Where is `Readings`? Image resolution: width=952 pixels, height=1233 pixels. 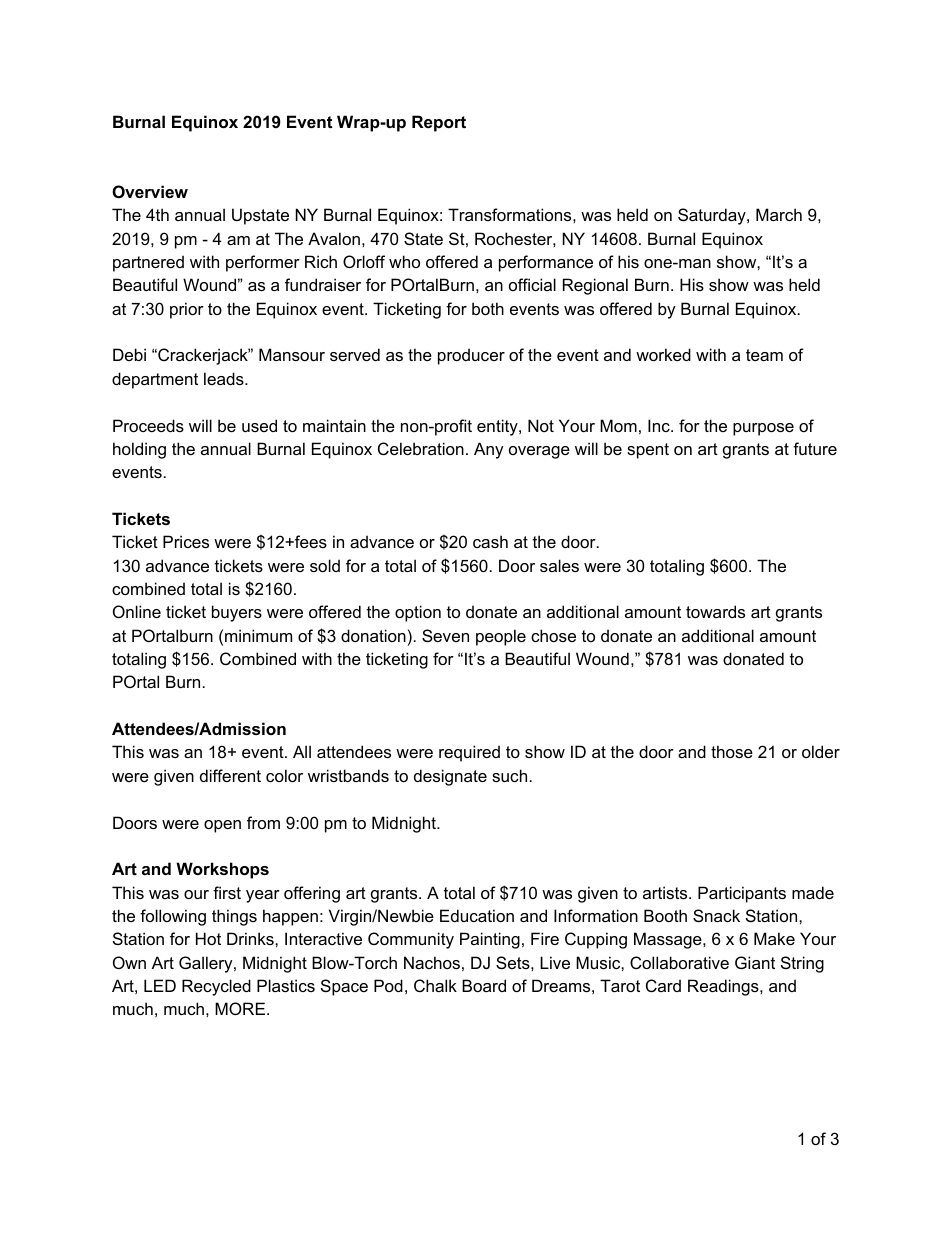
Readings is located at coordinates (724, 987).
